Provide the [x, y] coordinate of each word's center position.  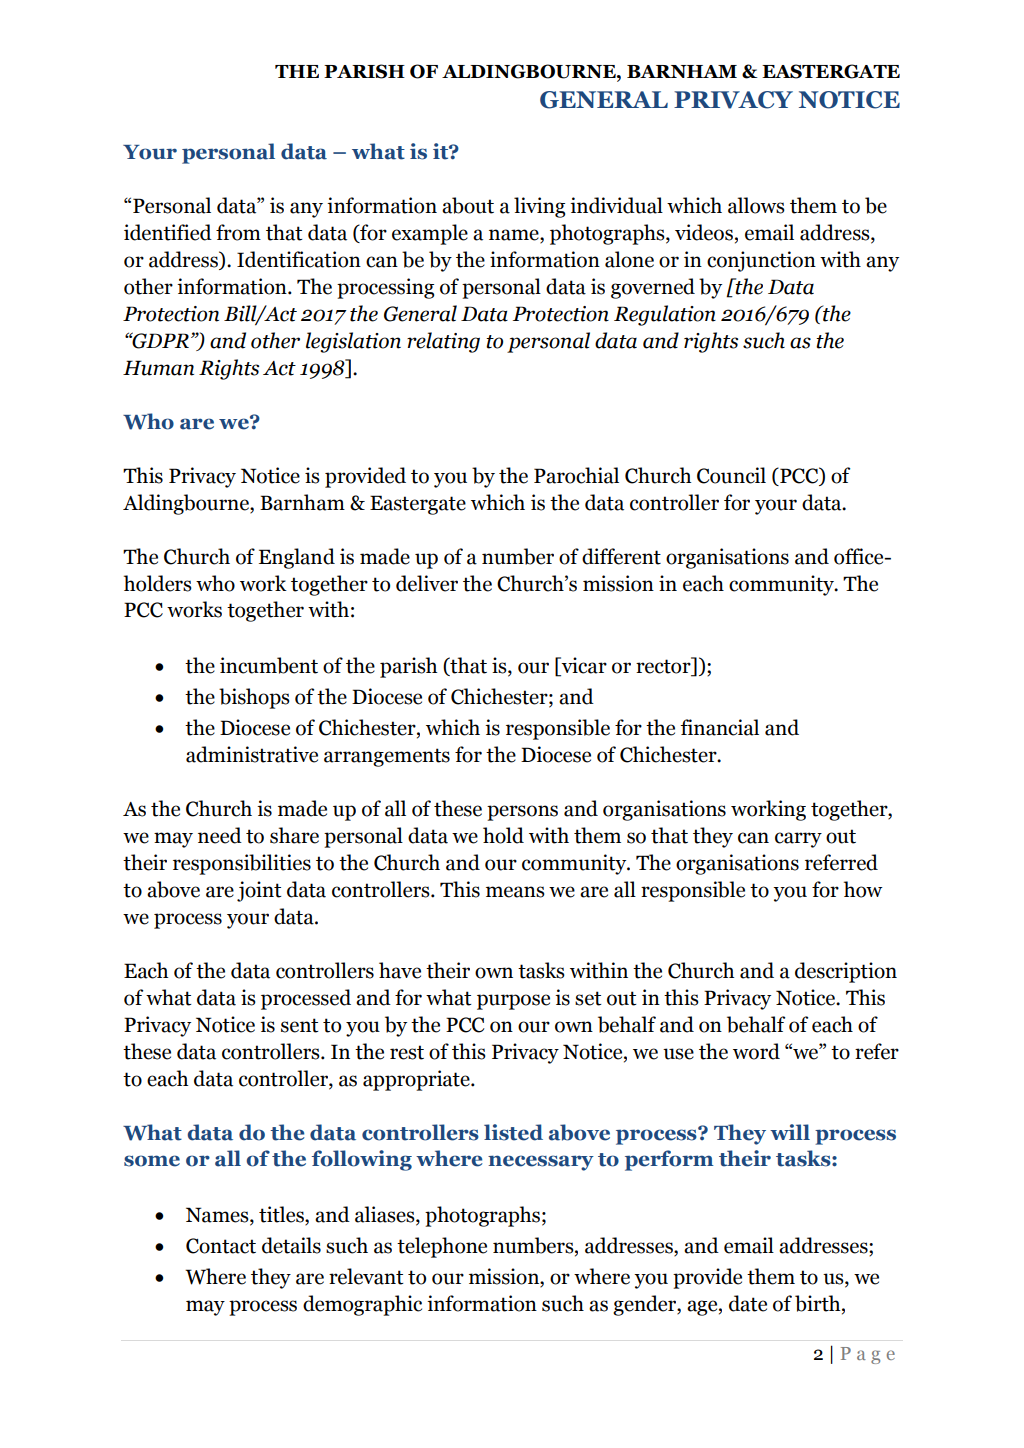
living [539, 207]
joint [259, 891]
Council [731, 475]
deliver [427, 583]
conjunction [761, 261]
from [238, 232]
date [748, 1303]
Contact [221, 1246]
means [515, 892]
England [297, 558]
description [846, 972]
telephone [442, 1247]
